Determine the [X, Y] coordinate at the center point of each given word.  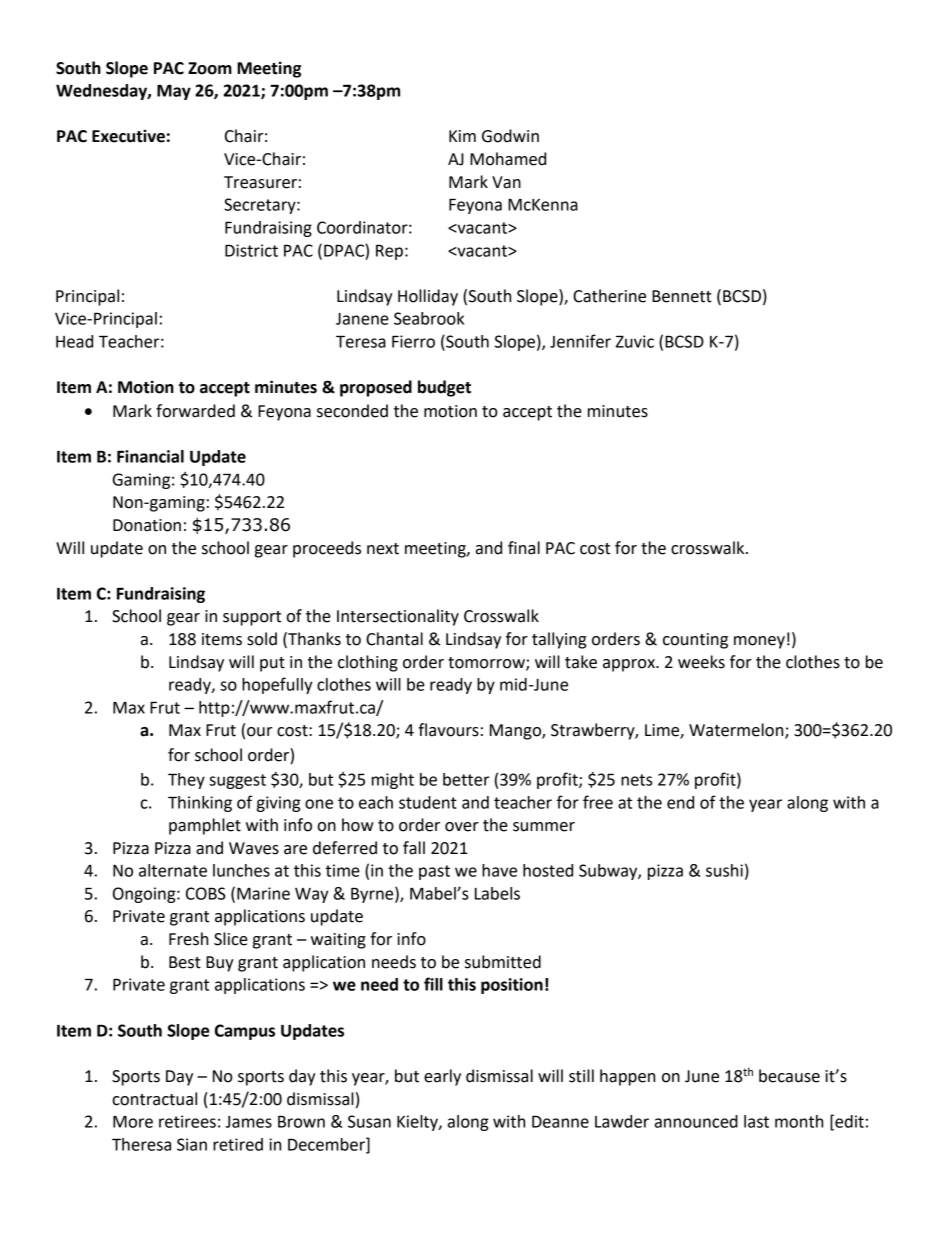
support [252, 618]
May [174, 92]
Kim [462, 136]
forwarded [195, 411]
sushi [724, 870]
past [434, 872]
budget [444, 388]
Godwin [510, 136]
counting [695, 641]
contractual [154, 1099]
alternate [173, 870]
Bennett [682, 296]
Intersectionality [398, 617]
